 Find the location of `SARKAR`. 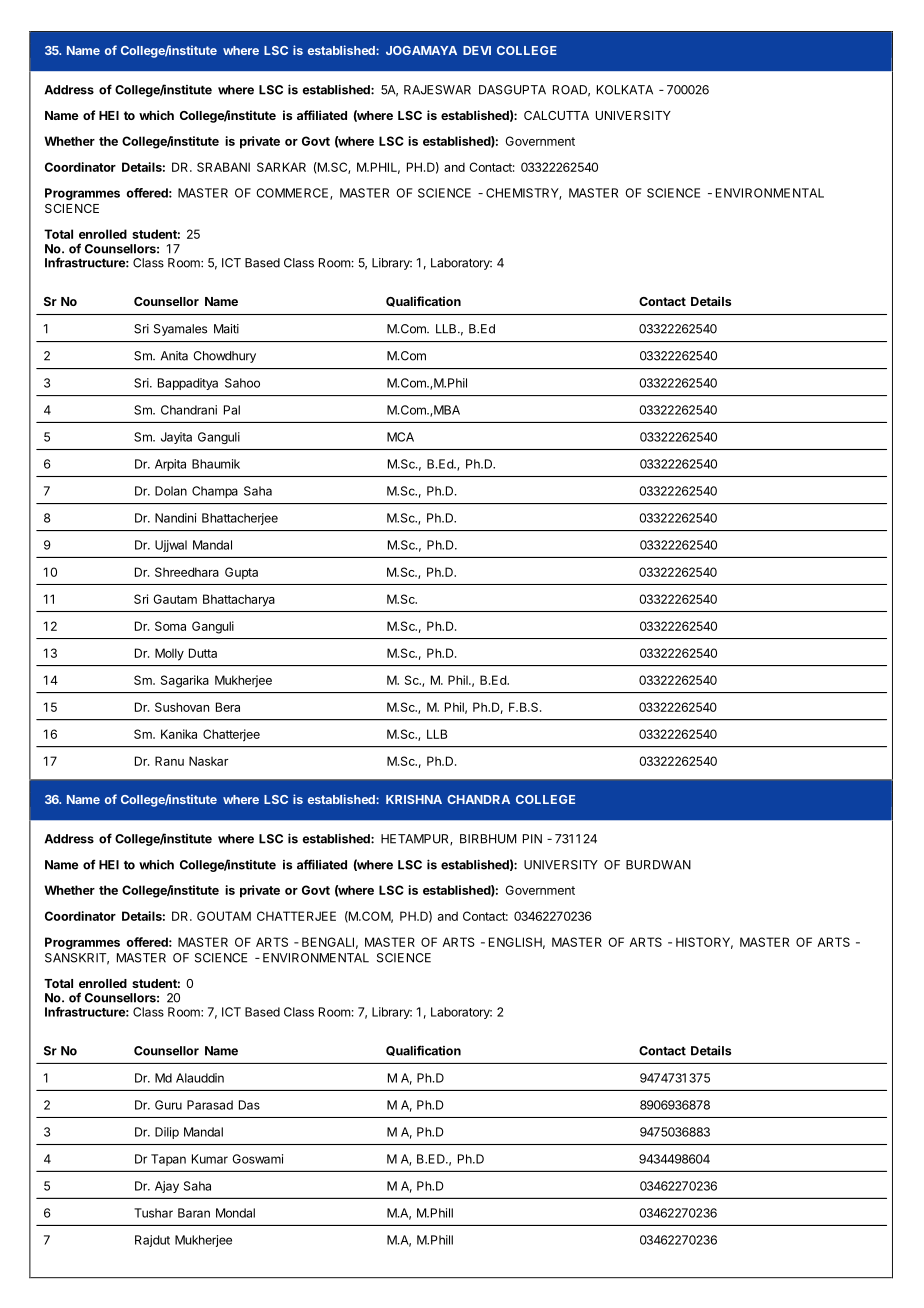

SARKAR is located at coordinates (281, 167).
